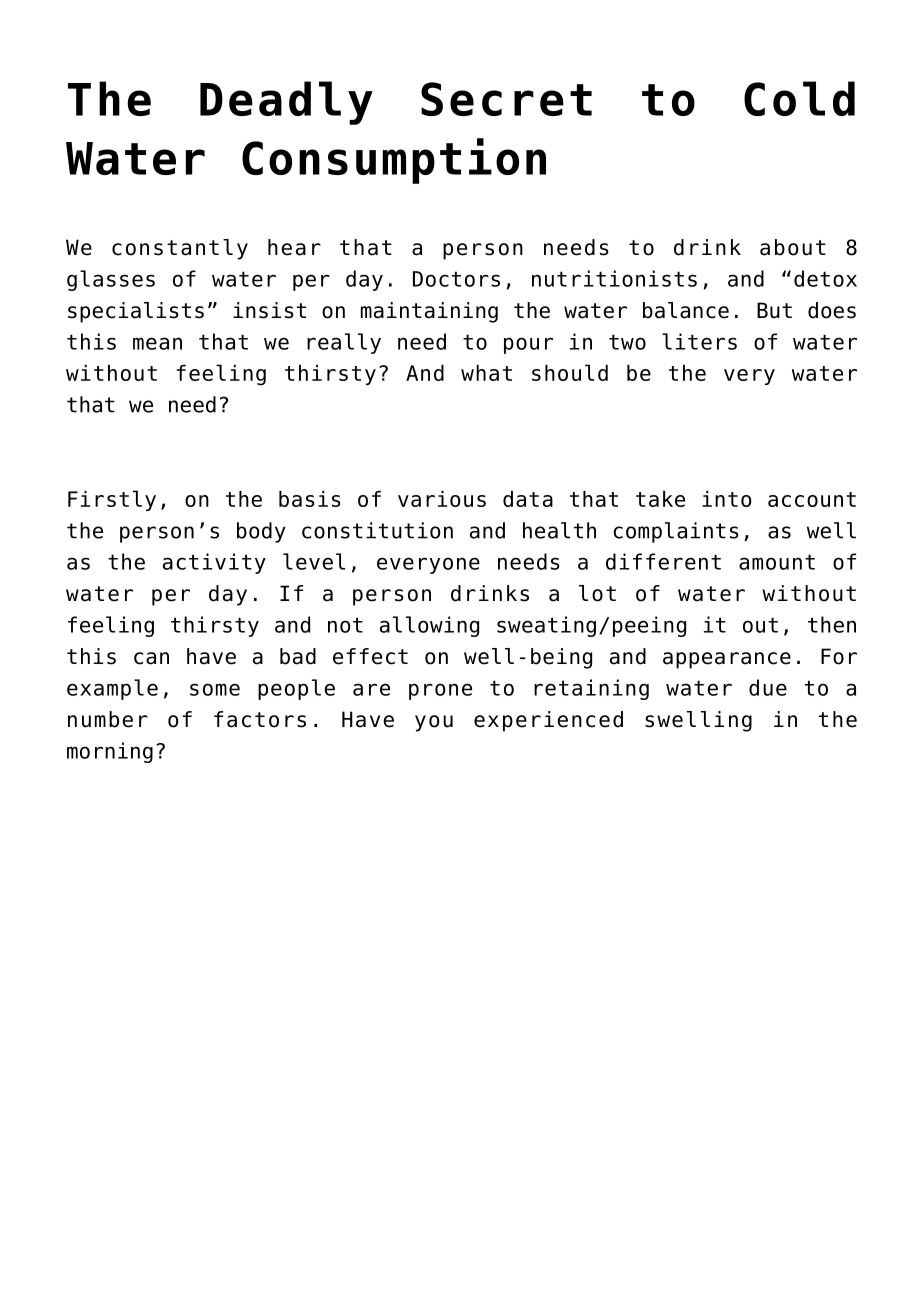  What do you see at coordinates (799, 98) in the image?
I see `Cold` at bounding box center [799, 98].
